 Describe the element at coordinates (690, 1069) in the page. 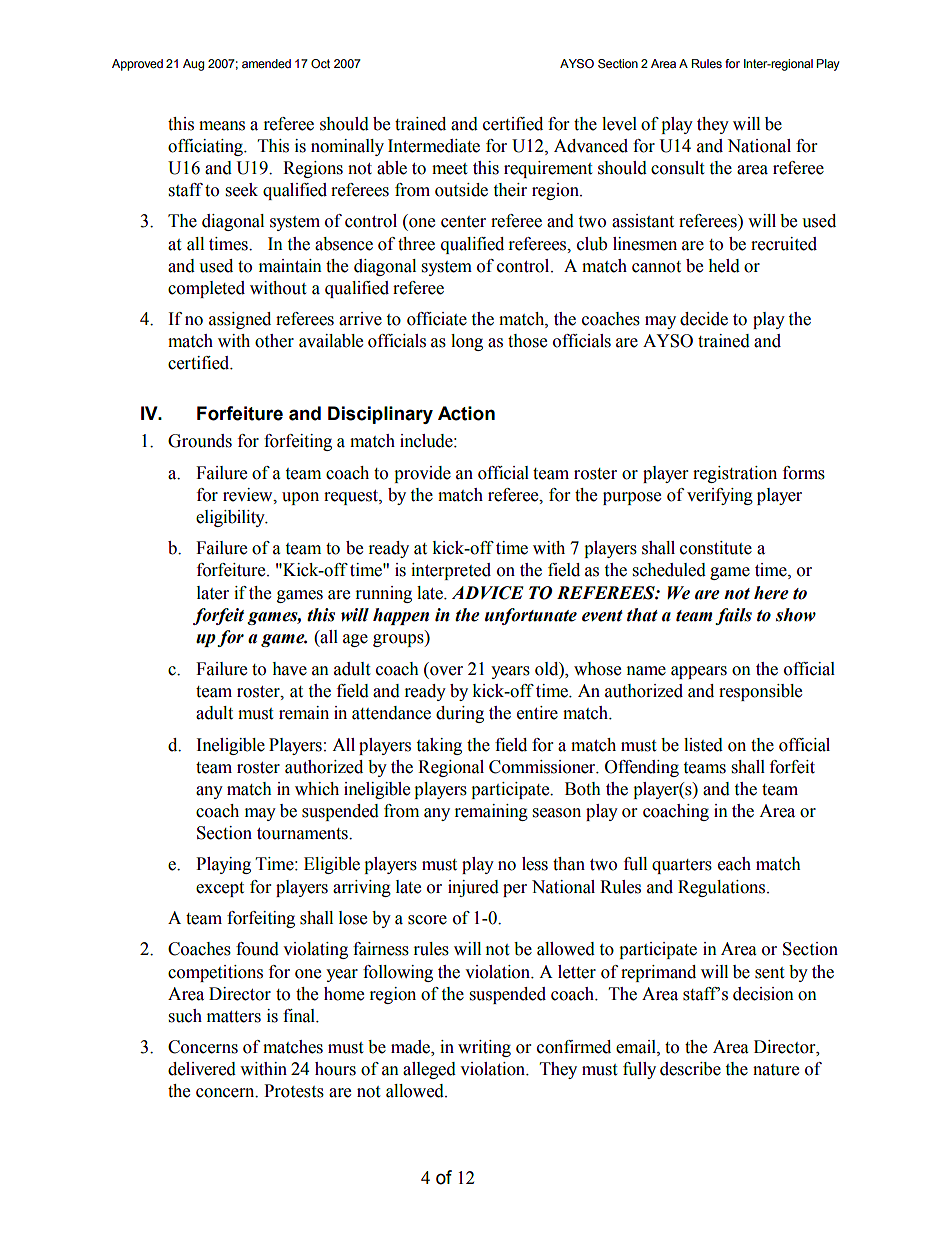

I see `describe` at that location.
